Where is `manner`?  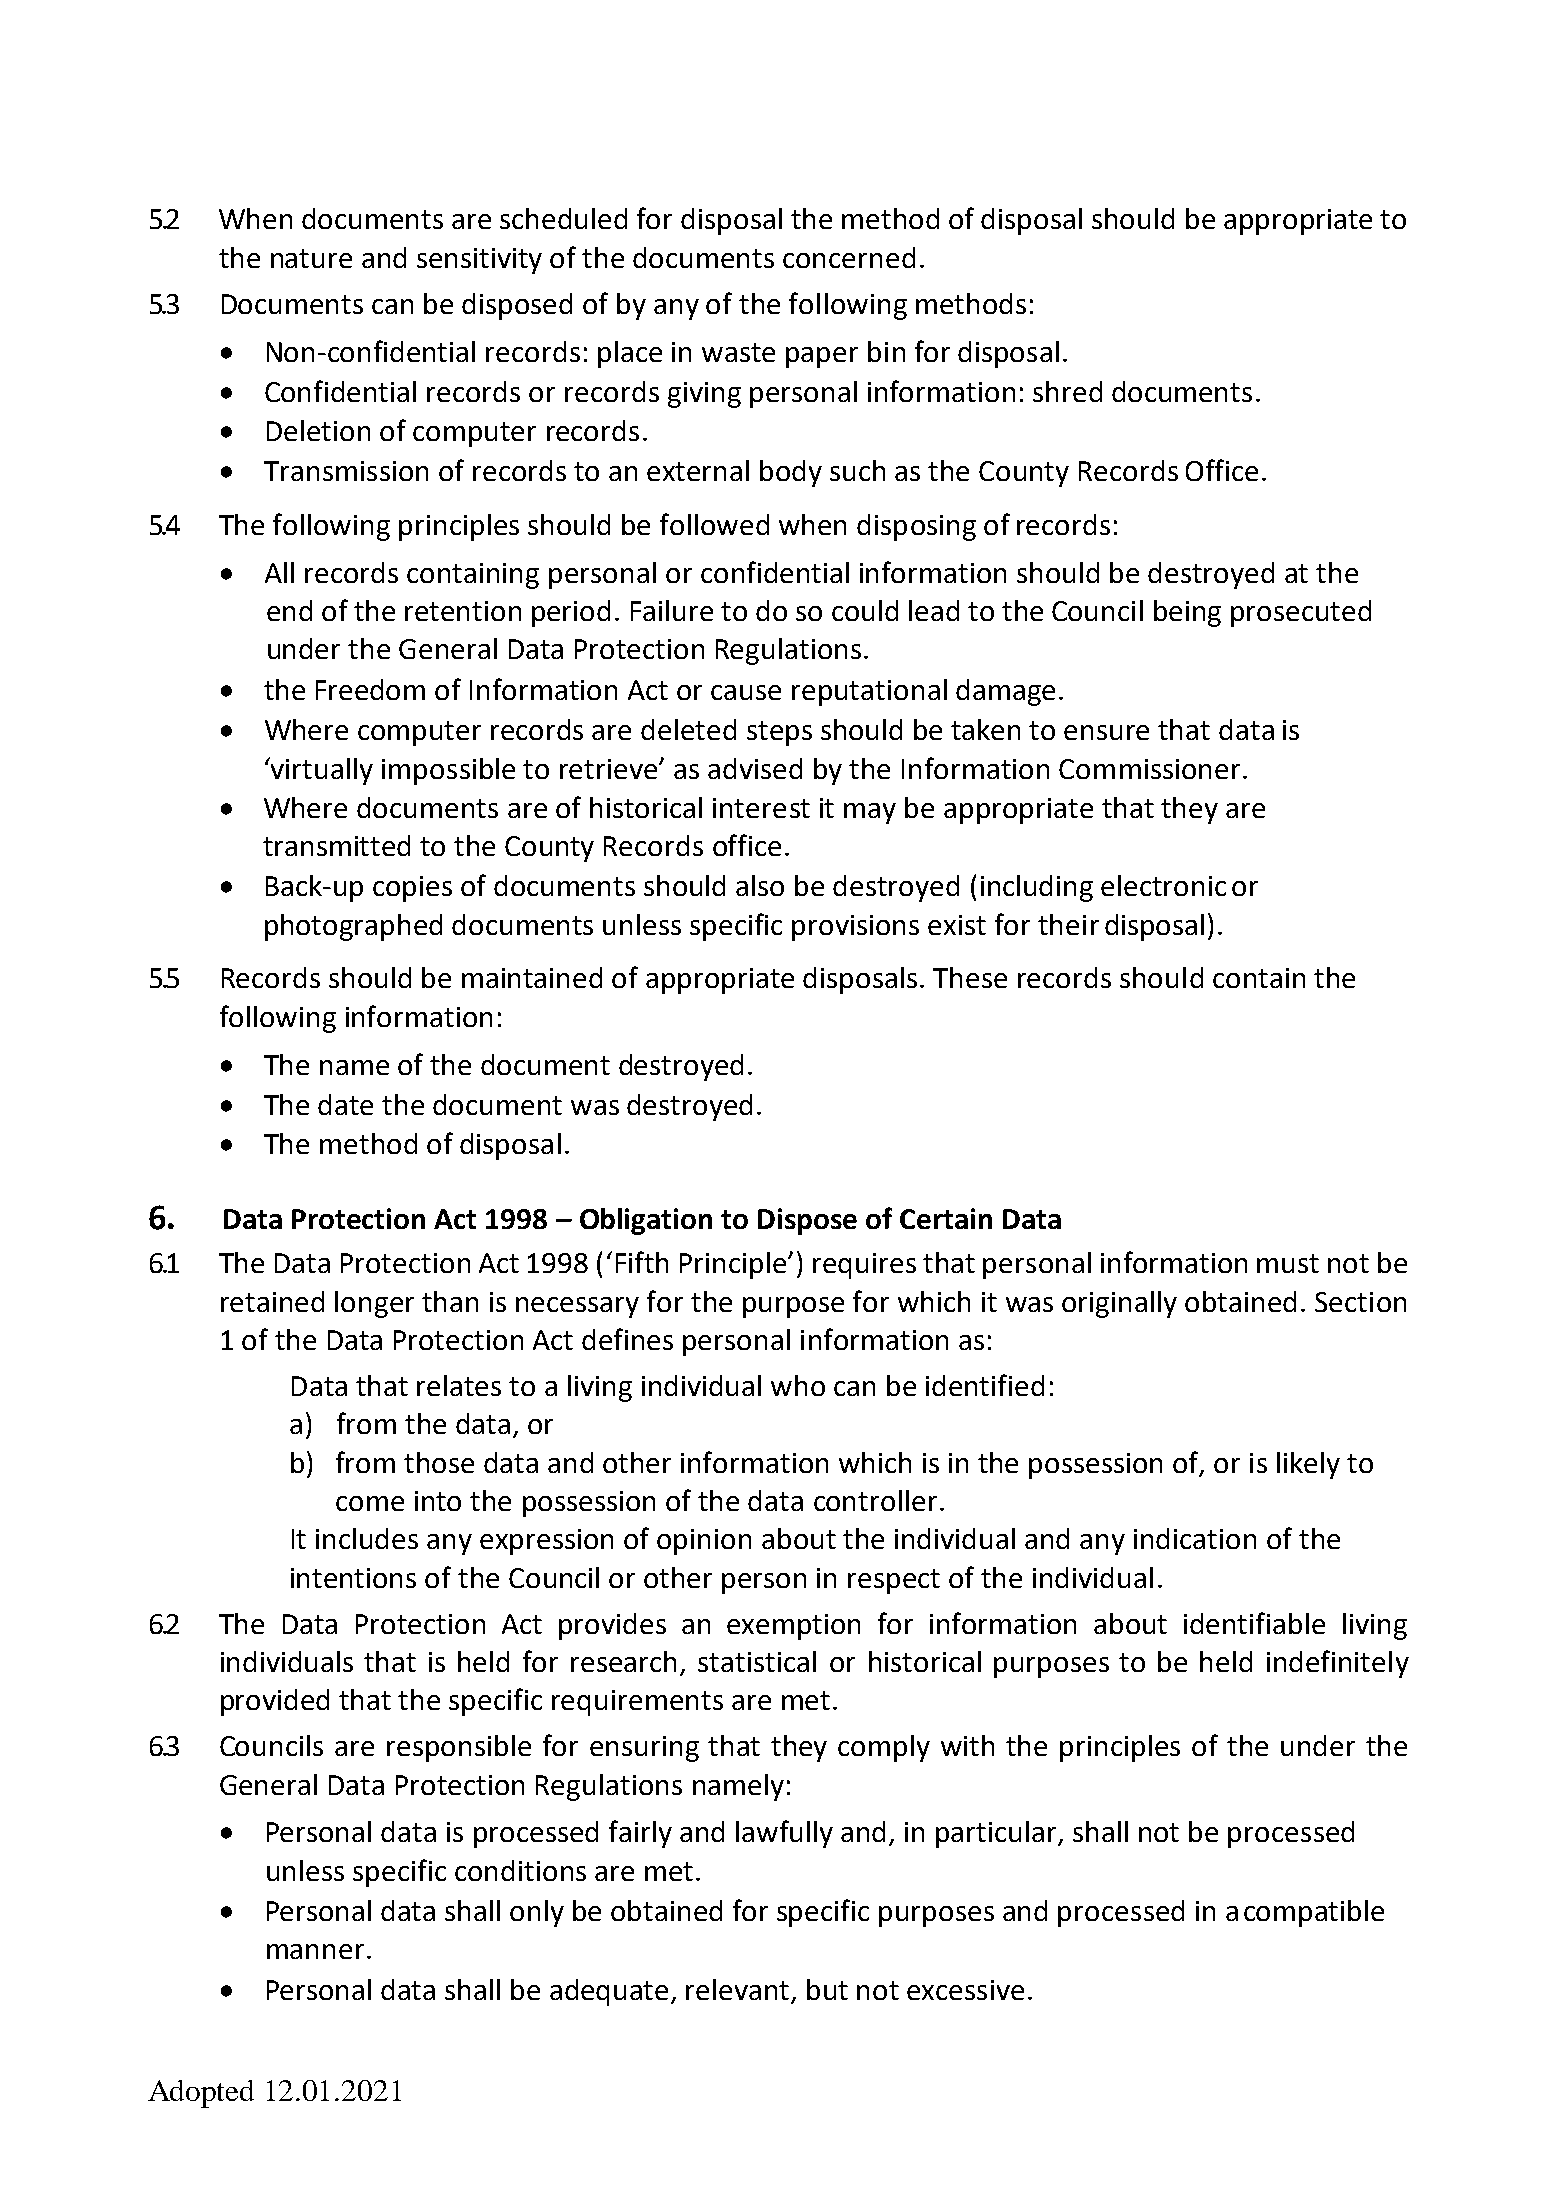
manner is located at coordinates (315, 1951).
